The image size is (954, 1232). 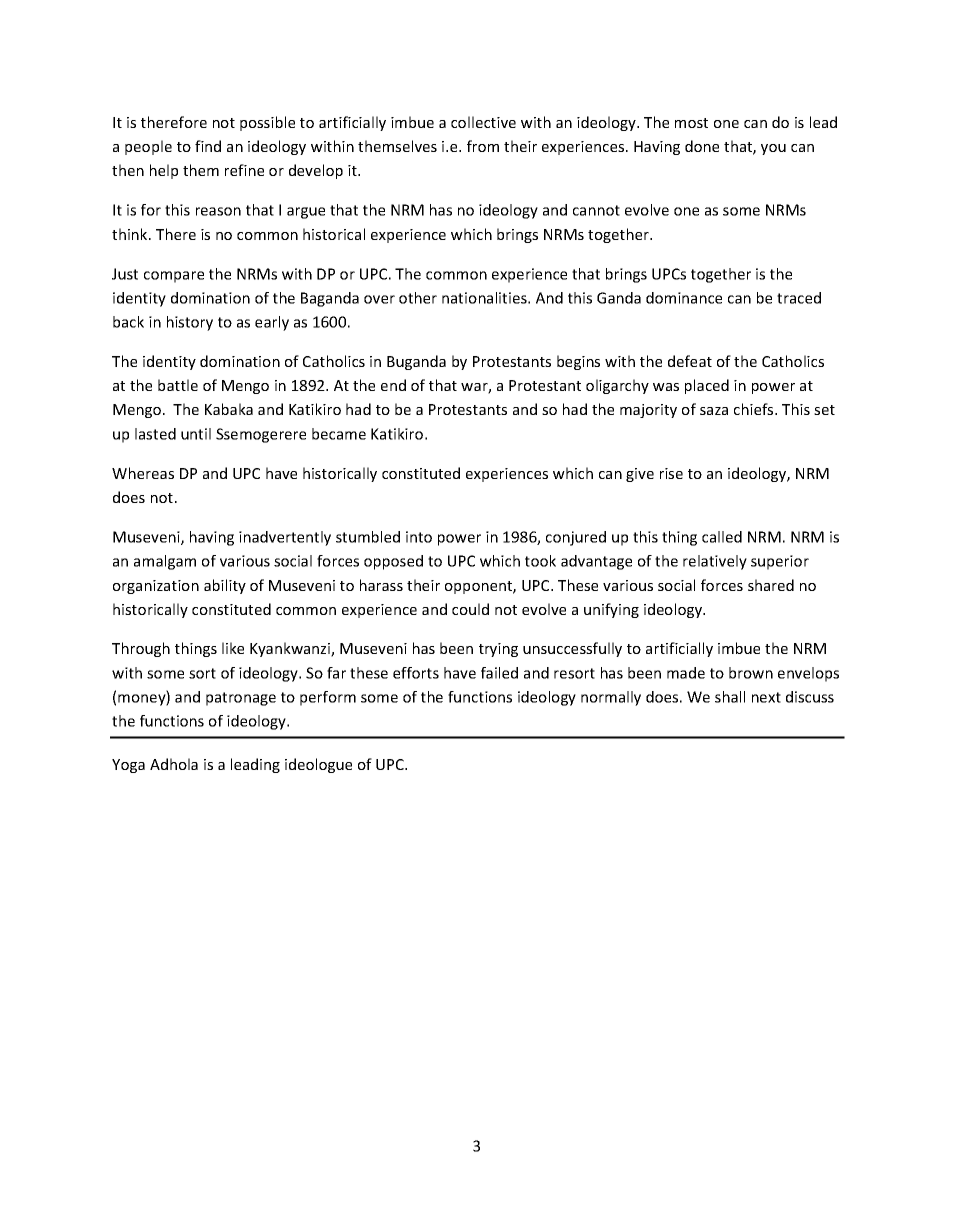 What do you see at coordinates (773, 149) in the image?
I see `you` at bounding box center [773, 149].
